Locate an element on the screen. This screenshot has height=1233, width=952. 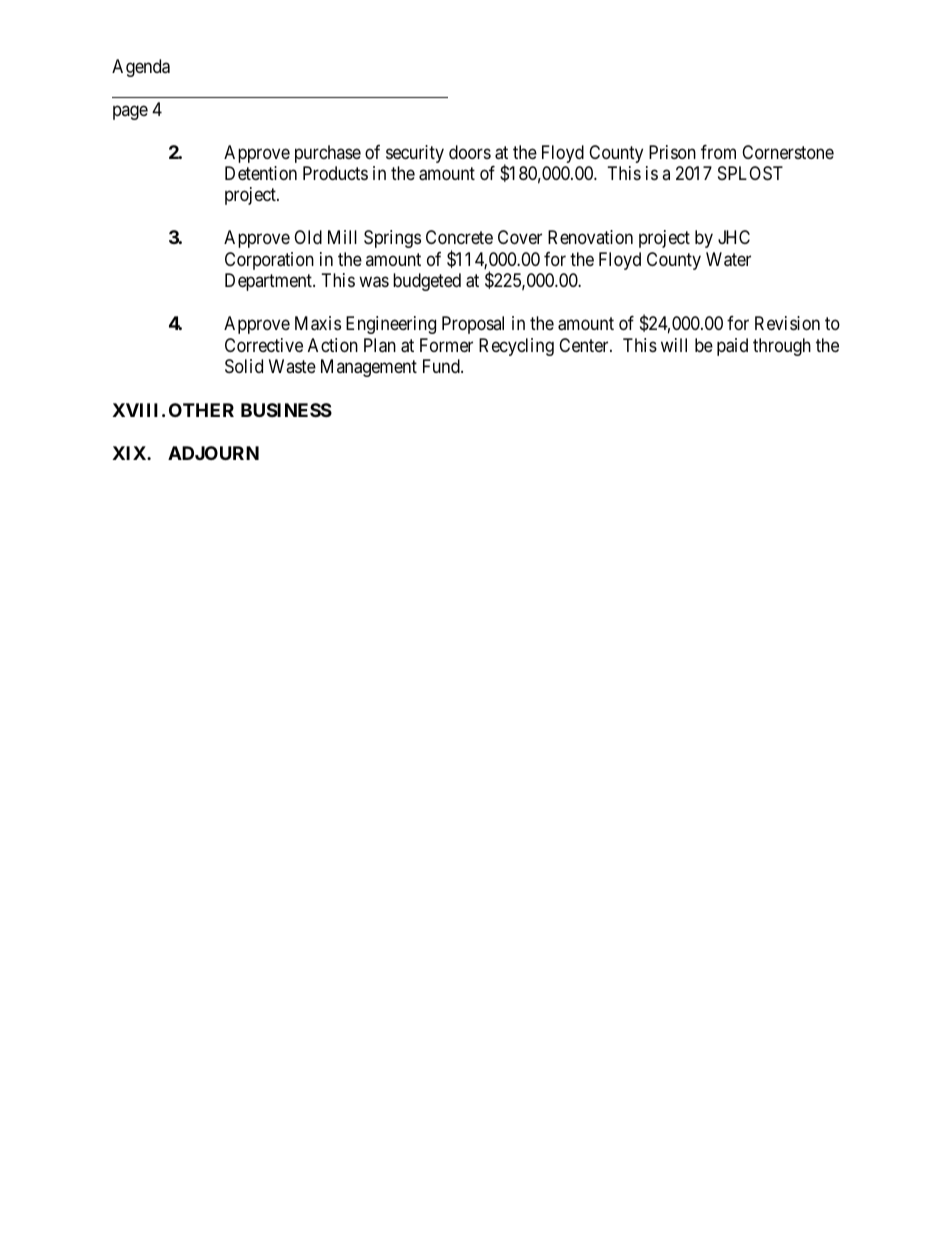
from is located at coordinates (718, 152).
